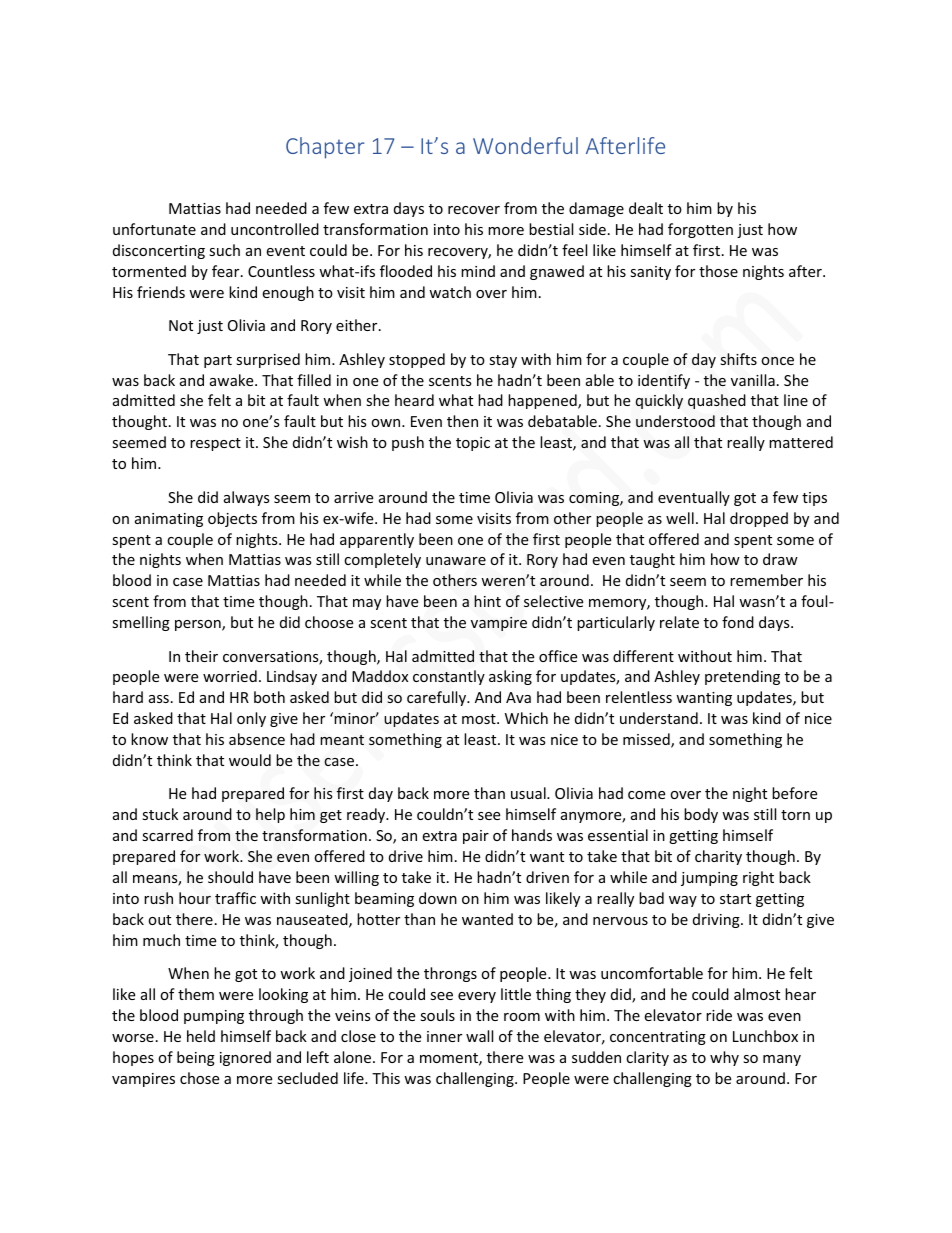 Image resolution: width=952 pixels, height=1233 pixels. I want to click on mattered, so click(801, 442).
